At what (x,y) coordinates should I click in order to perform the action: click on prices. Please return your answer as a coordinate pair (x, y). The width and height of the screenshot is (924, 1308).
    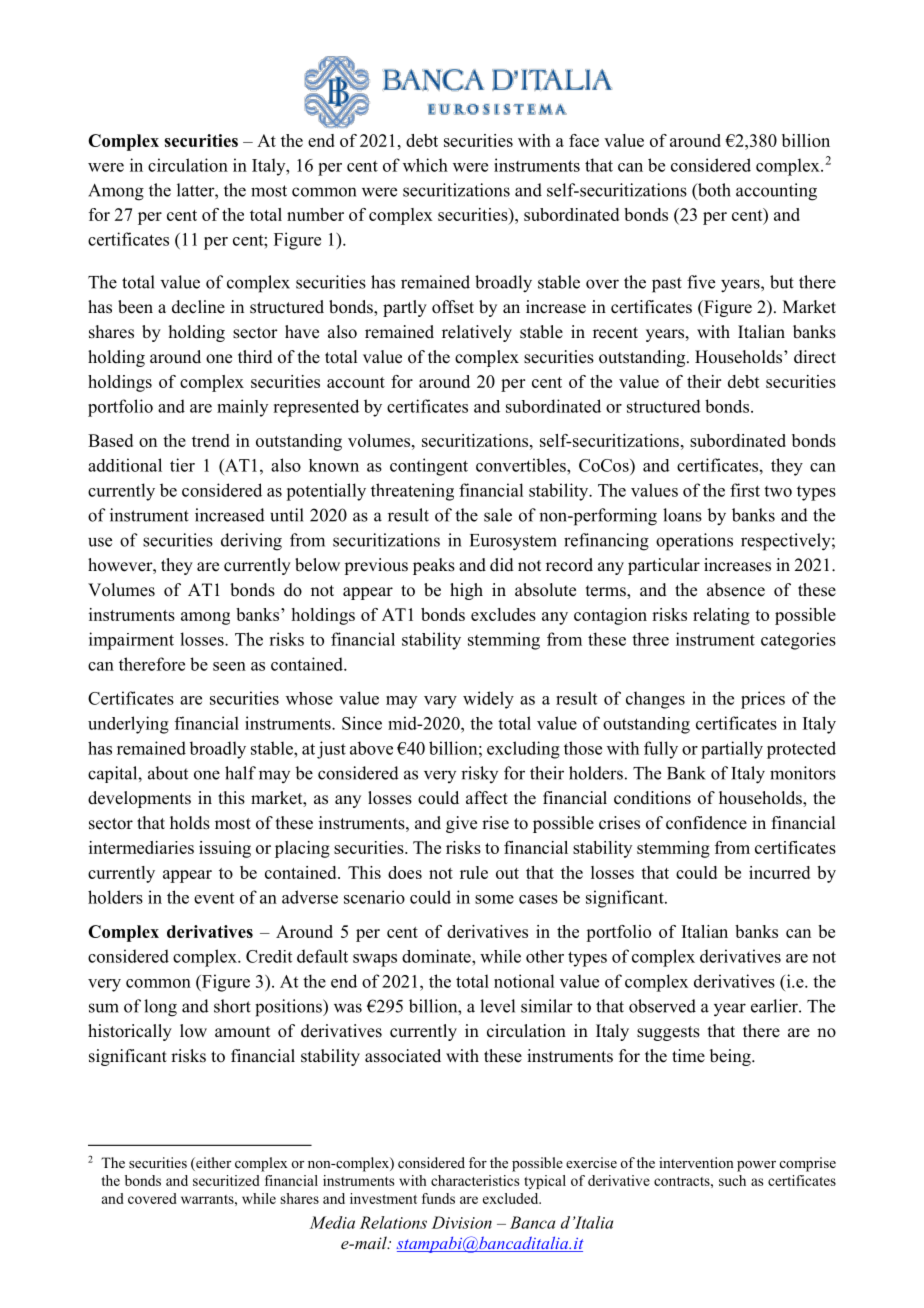
    Looking at the image, I should click on (763, 700).
